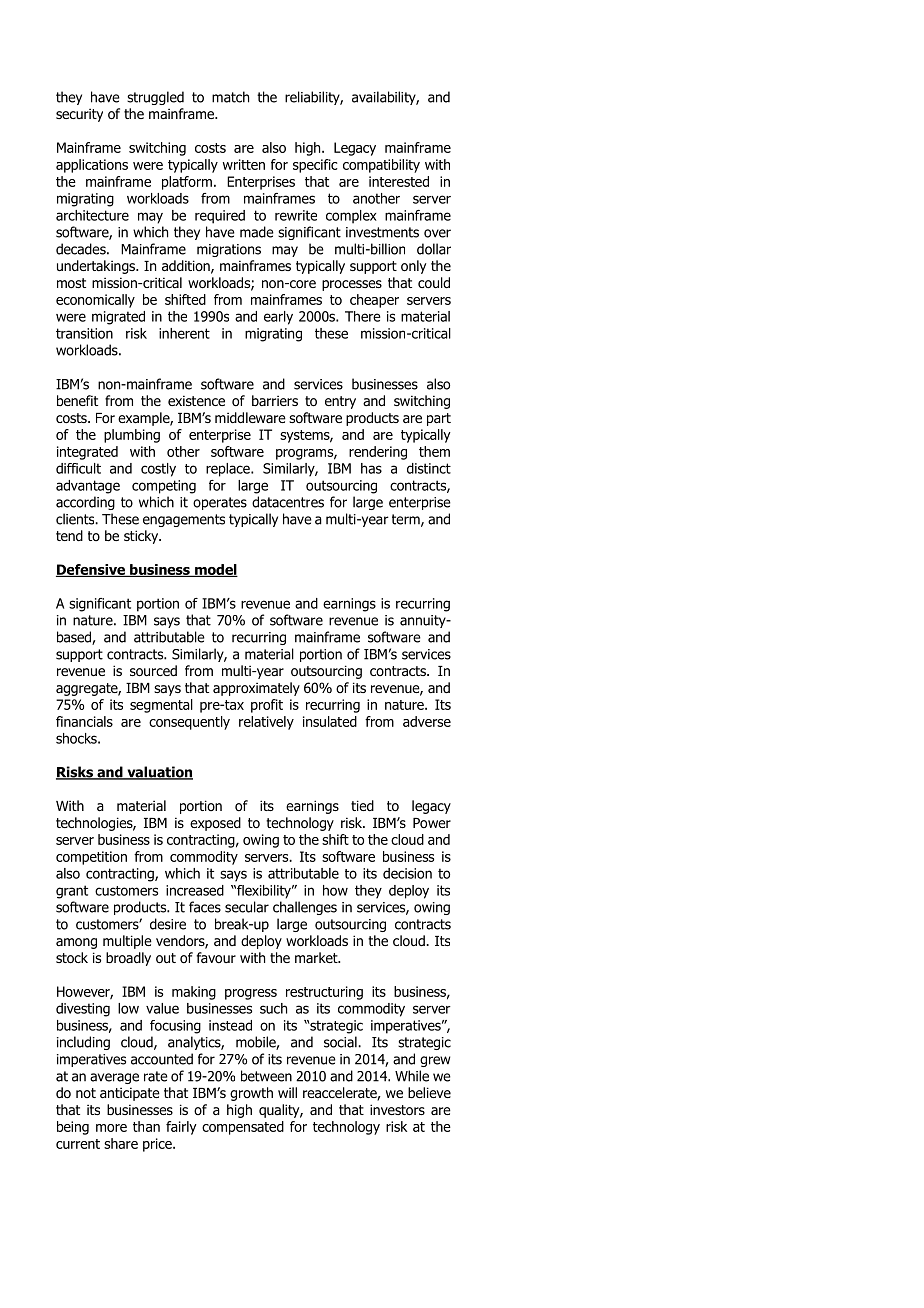  What do you see at coordinates (111, 1128) in the document?
I see `more` at bounding box center [111, 1128].
